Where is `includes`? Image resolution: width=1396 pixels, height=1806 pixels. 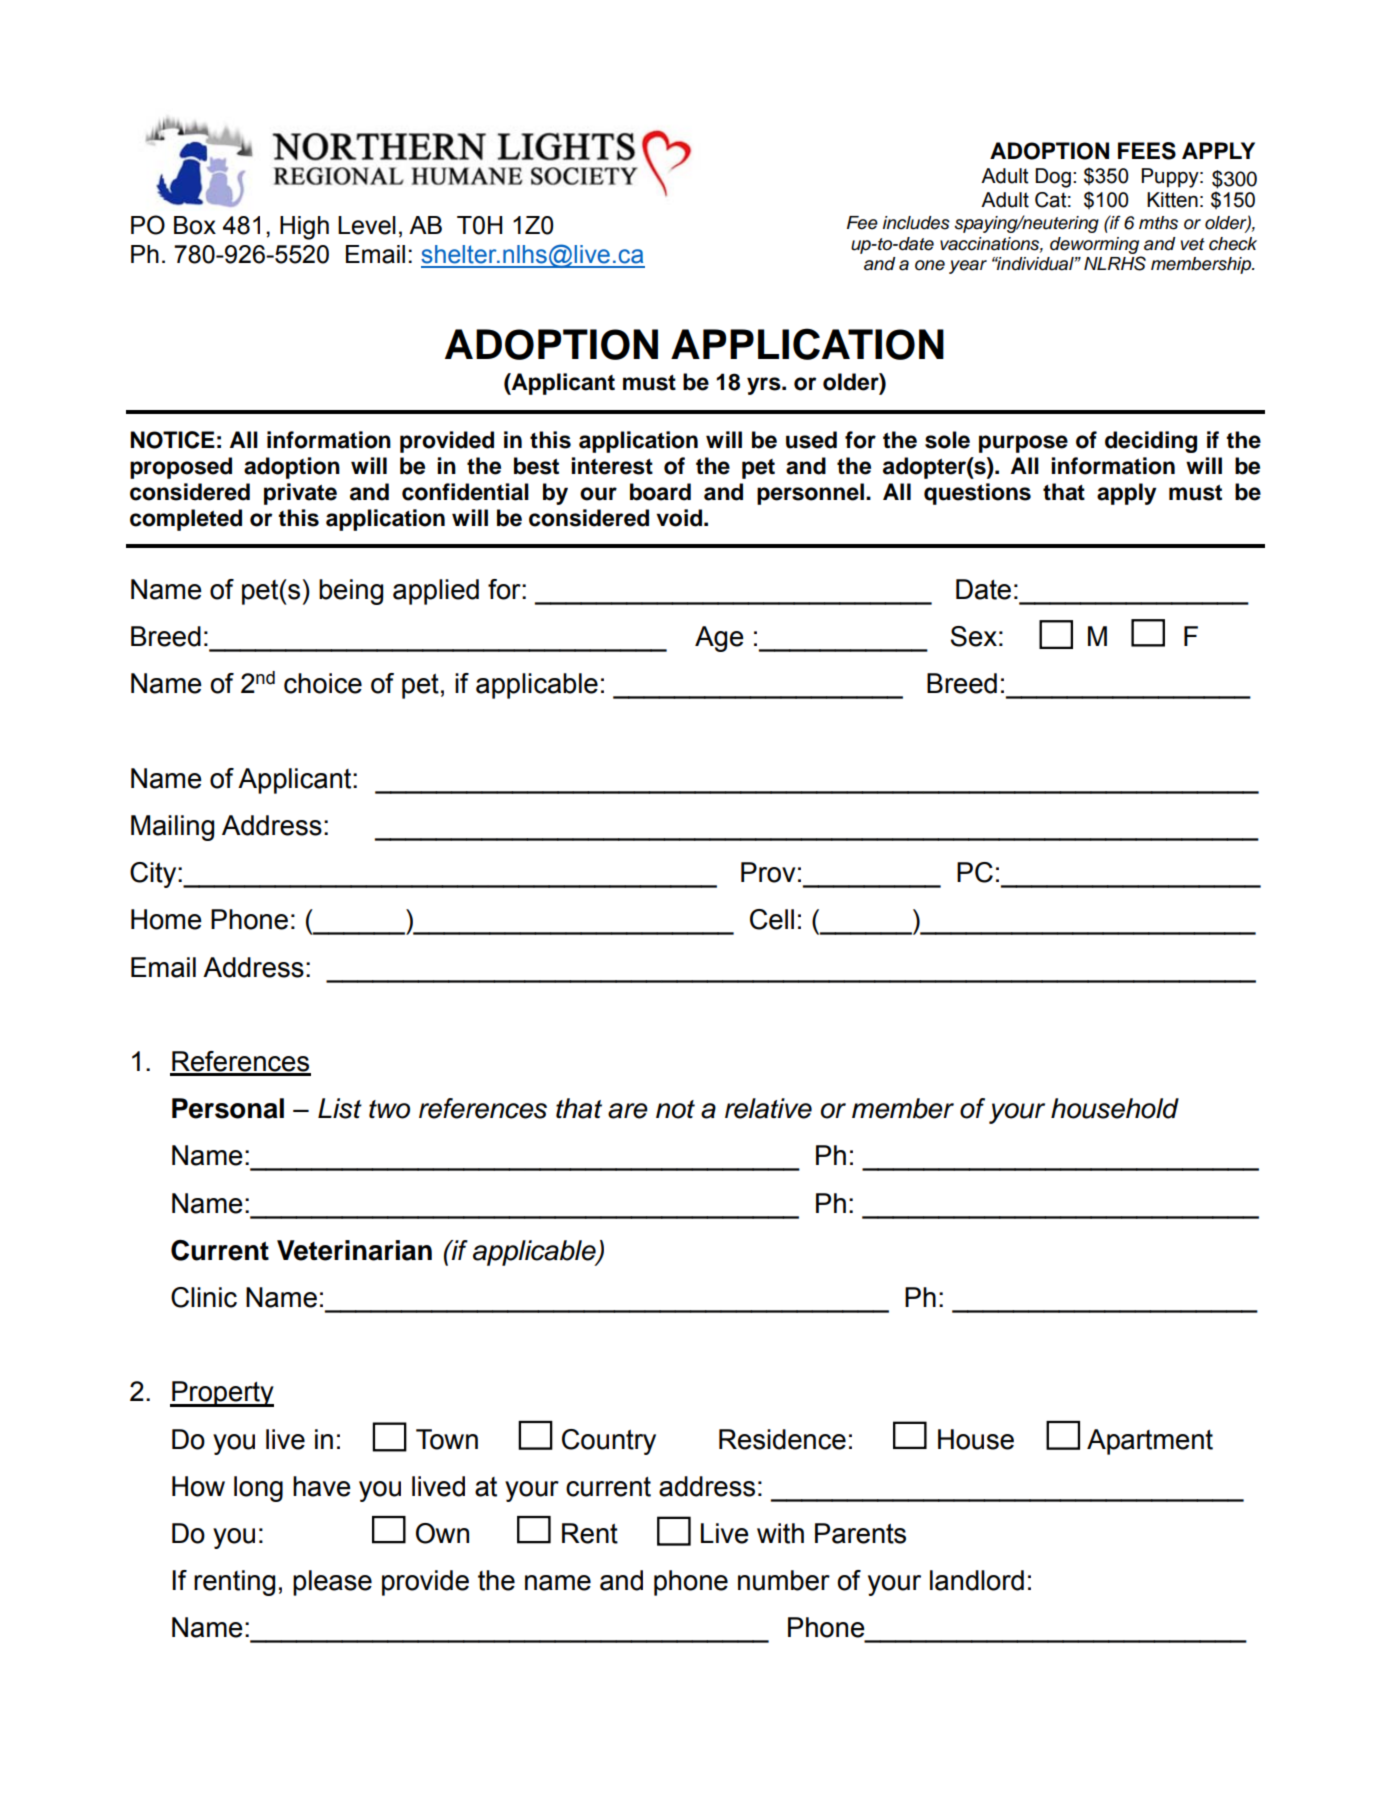
includes is located at coordinates (916, 223).
